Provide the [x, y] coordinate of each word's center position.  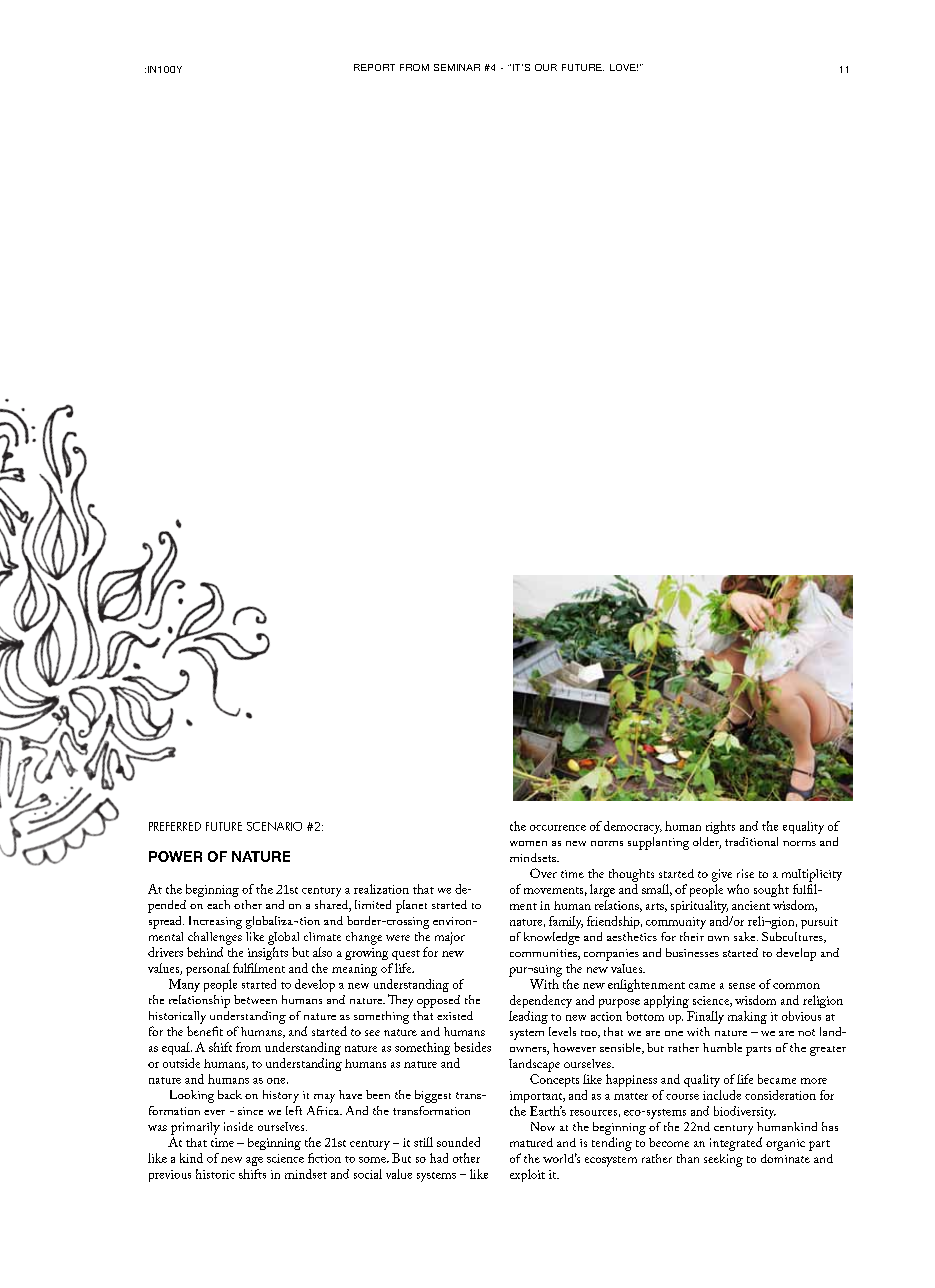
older [707, 843]
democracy [633, 827]
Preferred [175, 826]
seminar [457, 67]
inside [238, 1126]
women [528, 843]
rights [720, 827]
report [374, 67]
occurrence [558, 828]
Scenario [274, 826]
